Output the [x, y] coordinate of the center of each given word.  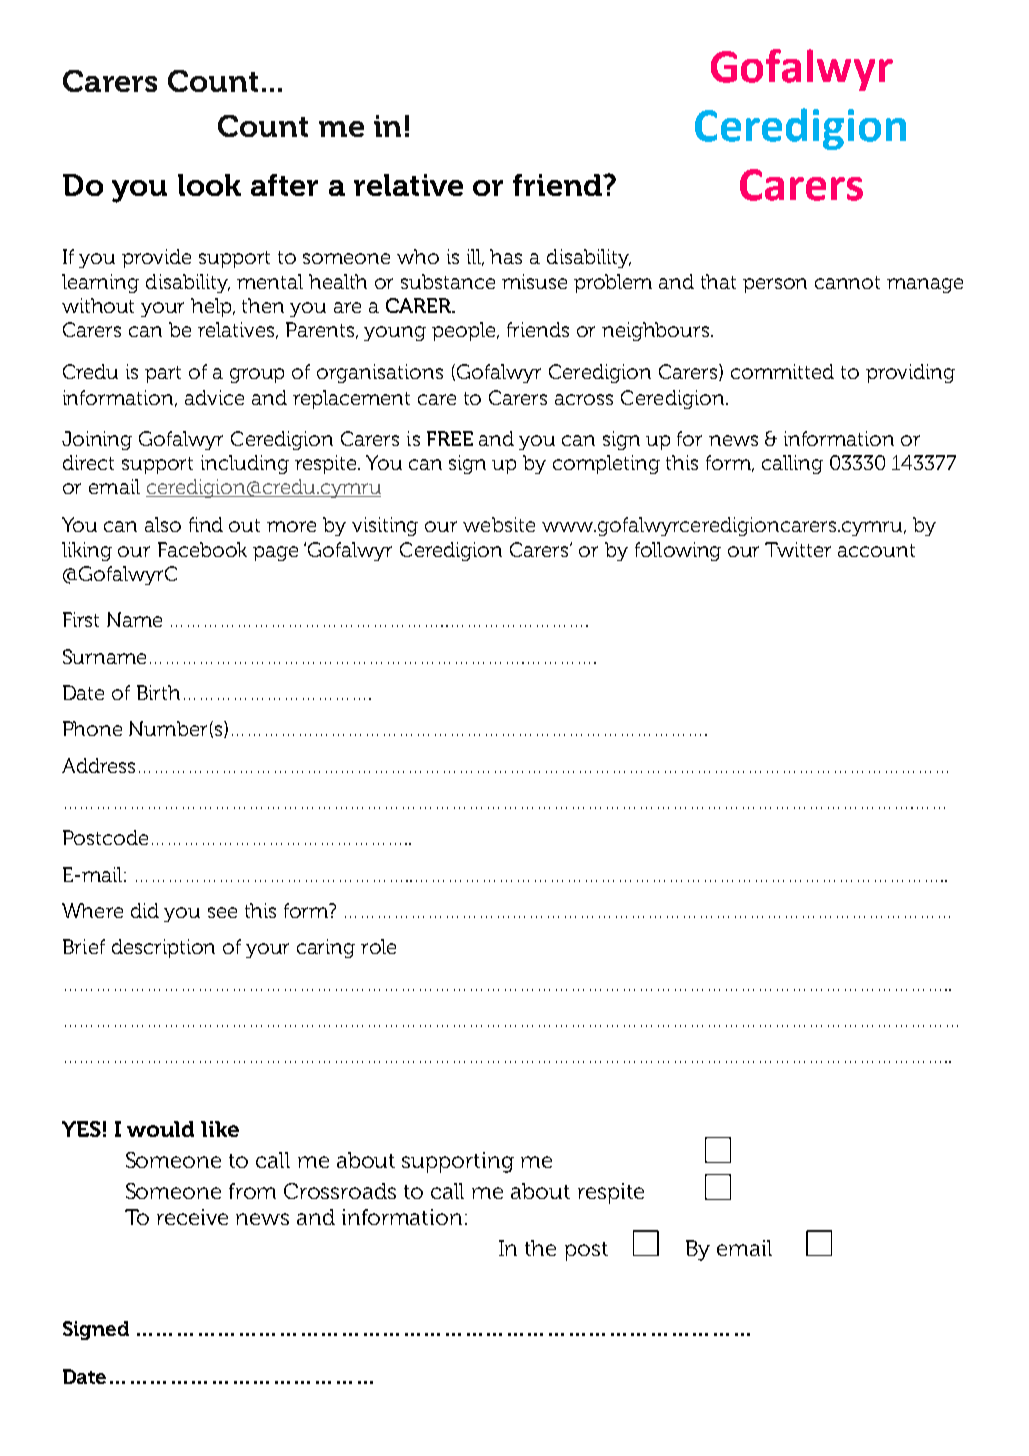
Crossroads [340, 1191]
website [499, 524]
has [506, 256]
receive [192, 1217]
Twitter [798, 549]
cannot [847, 282]
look [209, 185]
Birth [158, 692]
